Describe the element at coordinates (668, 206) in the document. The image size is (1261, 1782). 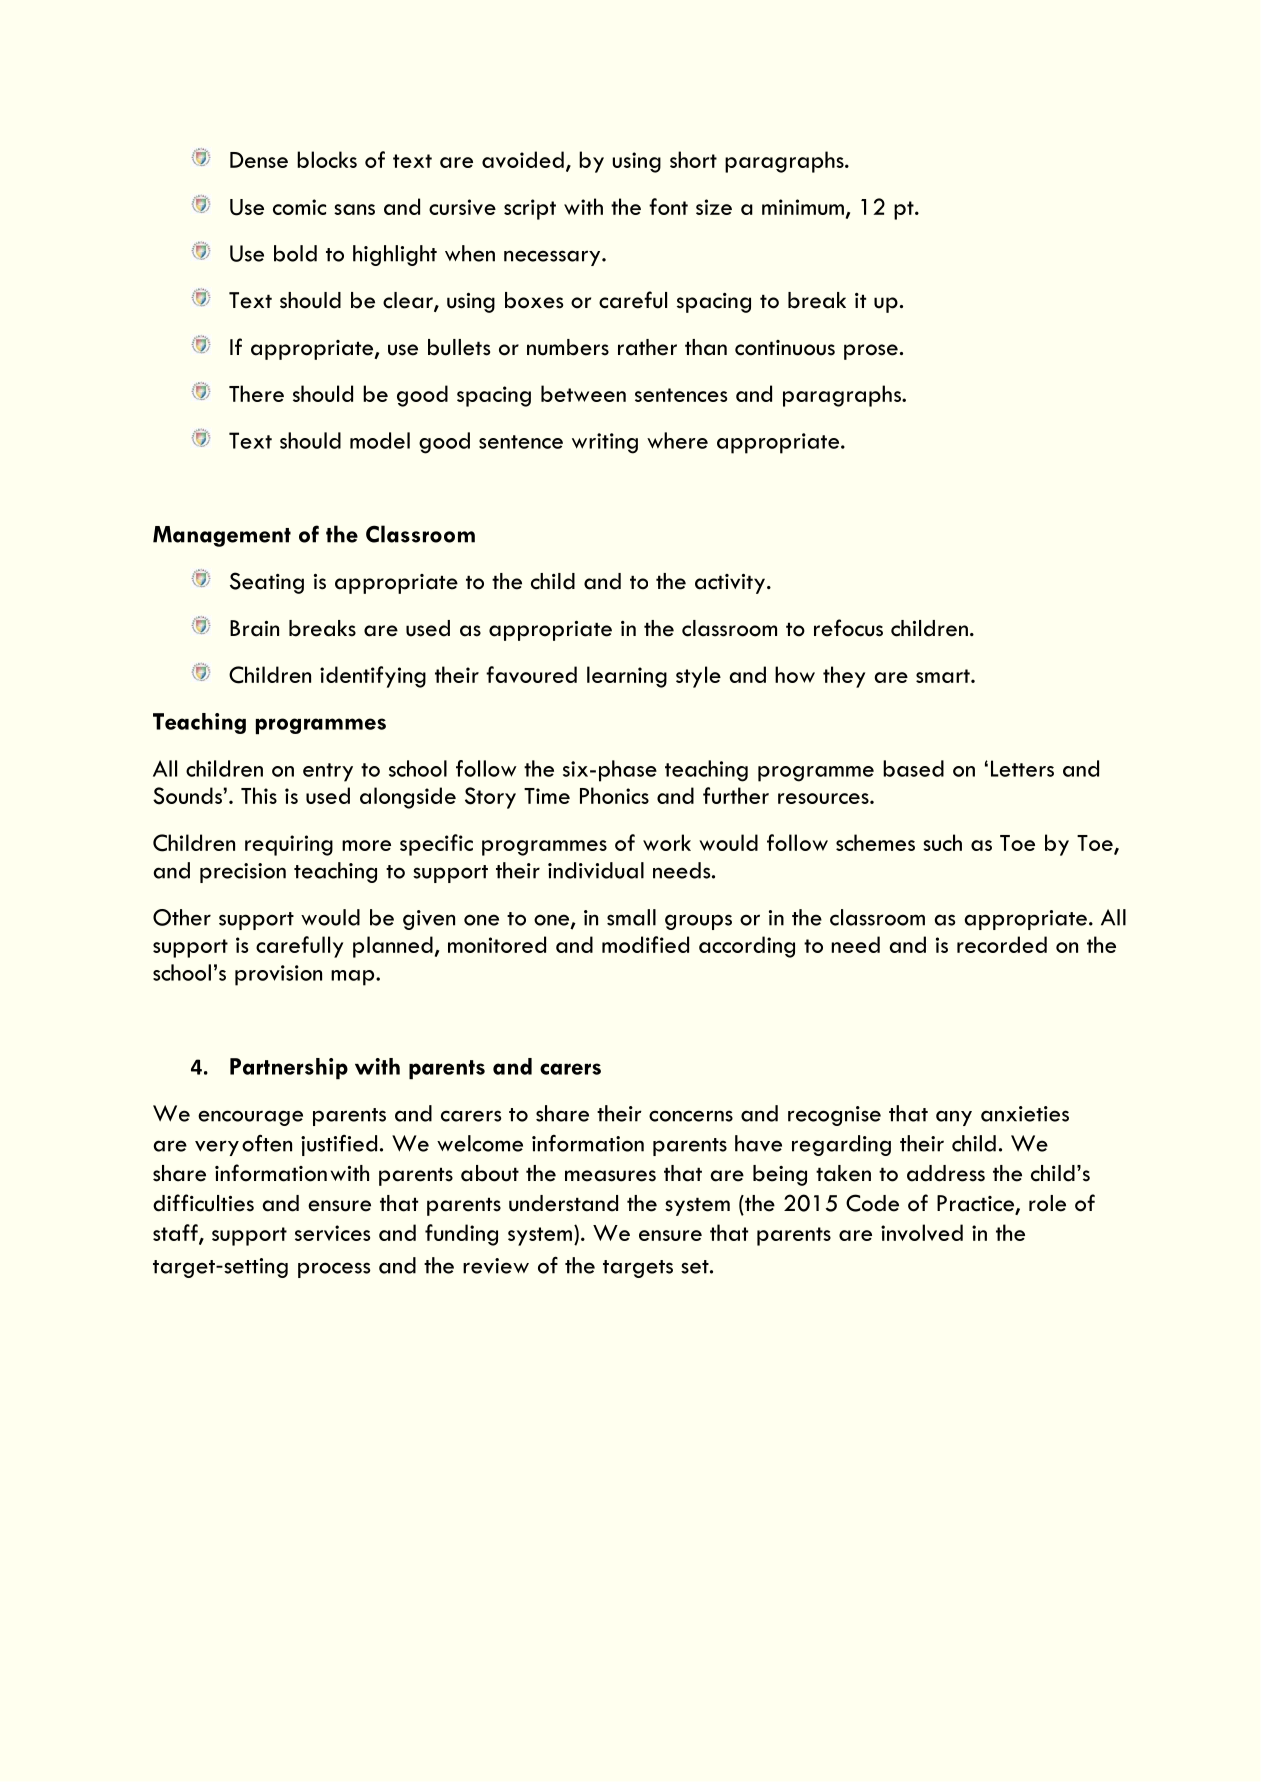
I see `font` at that location.
